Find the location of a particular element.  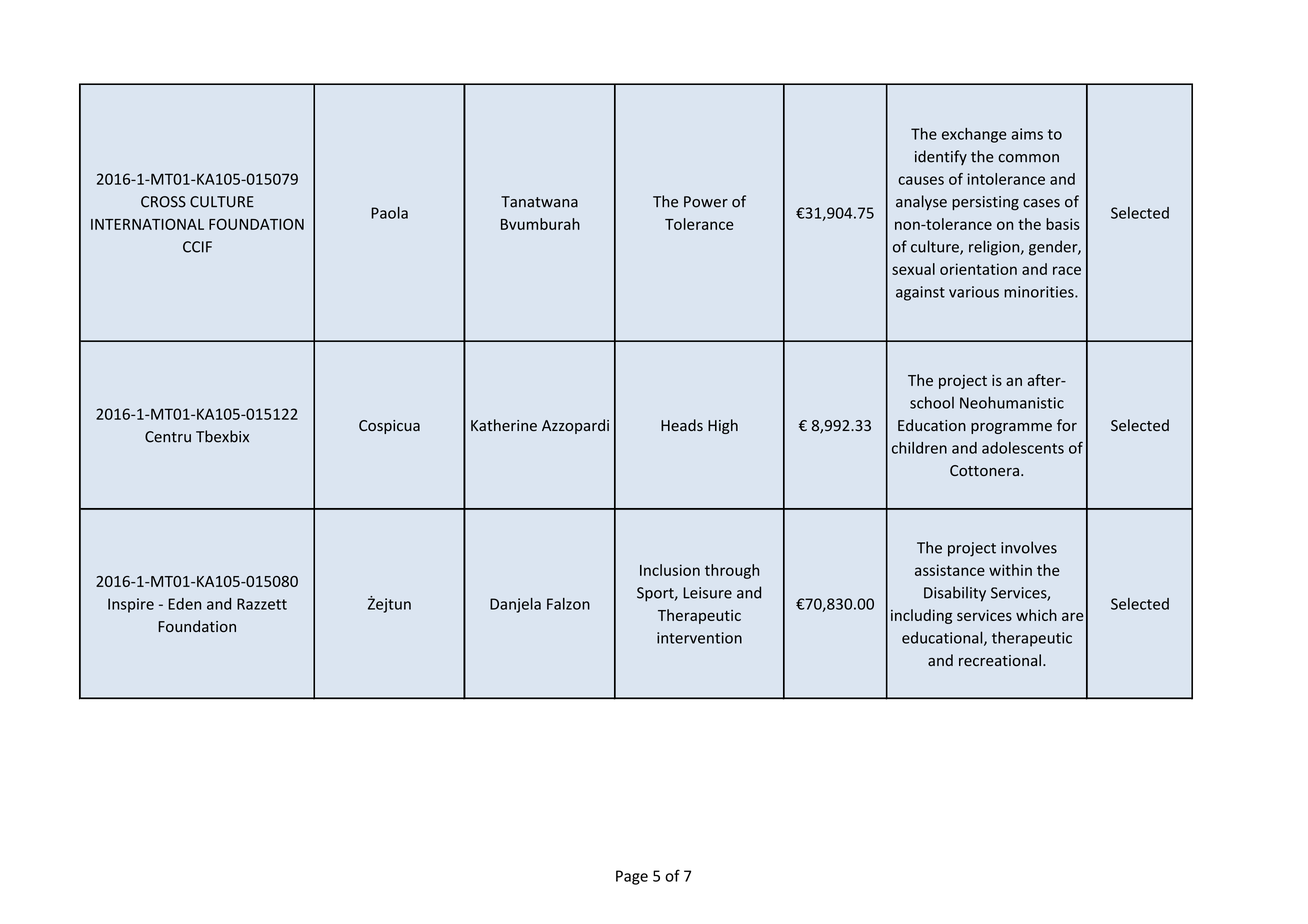

Inclusion is located at coordinates (670, 570).
